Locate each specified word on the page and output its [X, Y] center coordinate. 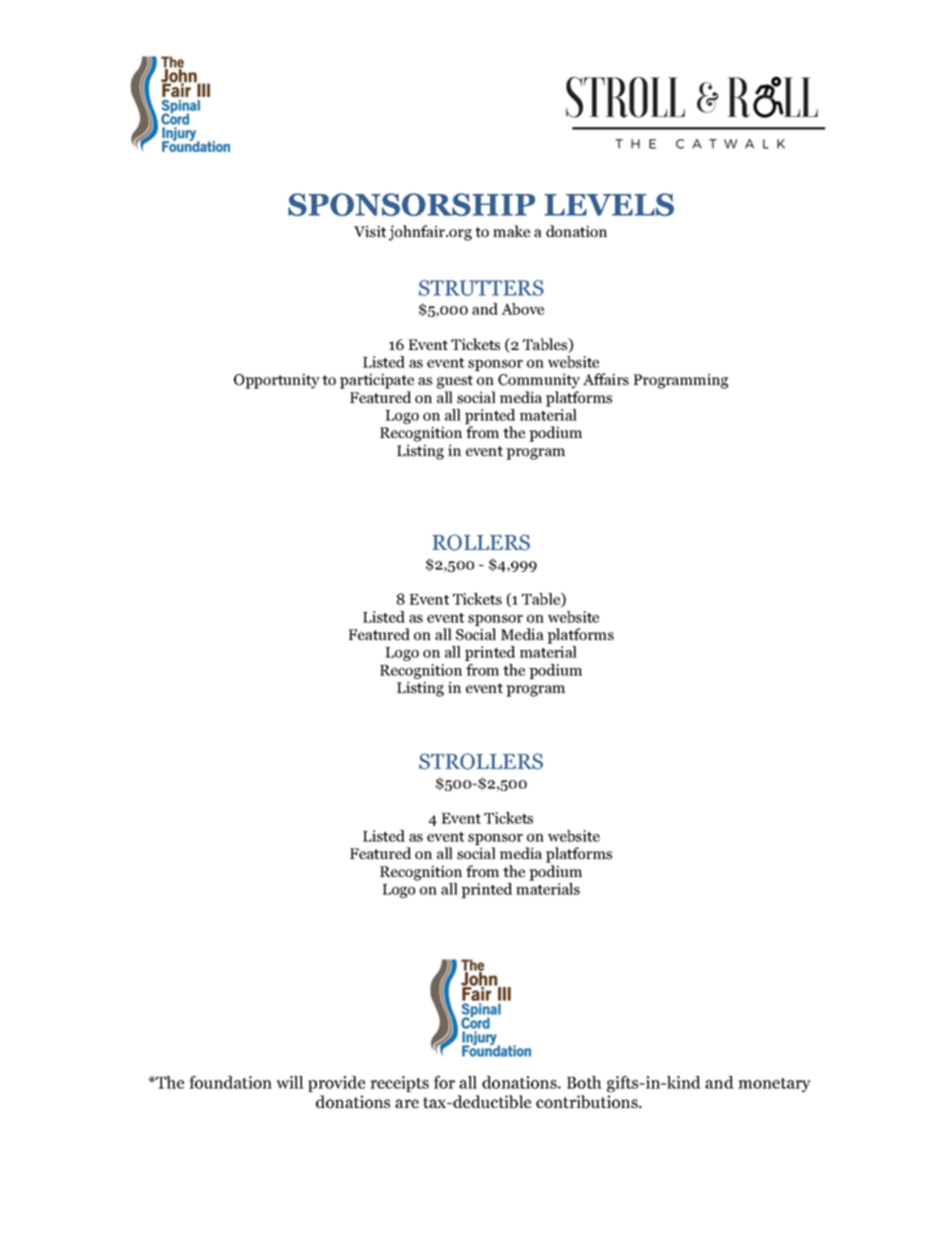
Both [584, 1082]
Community [539, 381]
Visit [370, 231]
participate [377, 381]
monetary [774, 1085]
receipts [399, 1084]
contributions [588, 1102]
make [511, 231]
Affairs [606, 379]
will [290, 1082]
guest [455, 382]
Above [522, 309]
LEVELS [609, 204]
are [407, 1103]
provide [336, 1084]
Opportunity [277, 381]
